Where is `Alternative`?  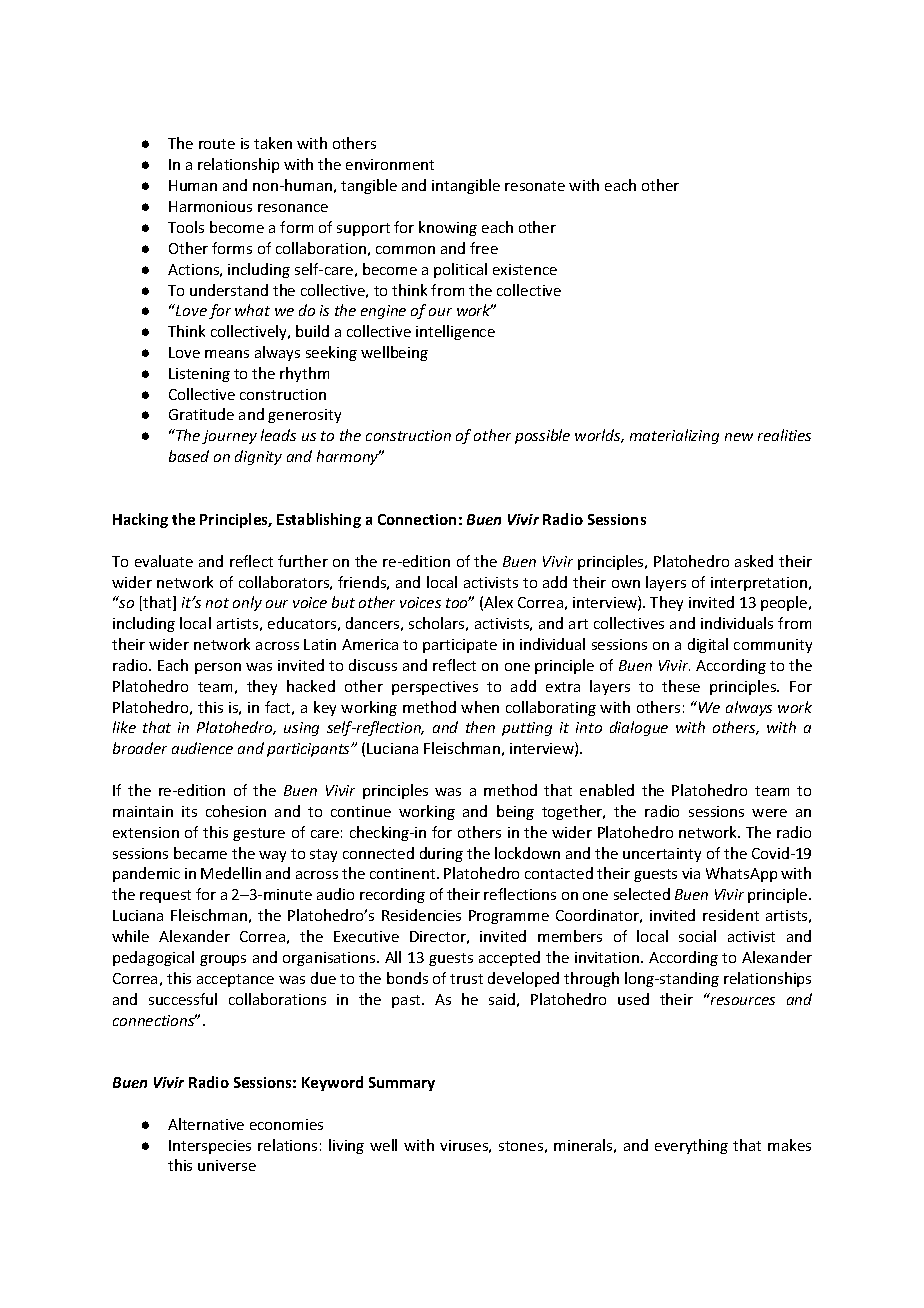 Alternative is located at coordinates (206, 1124).
